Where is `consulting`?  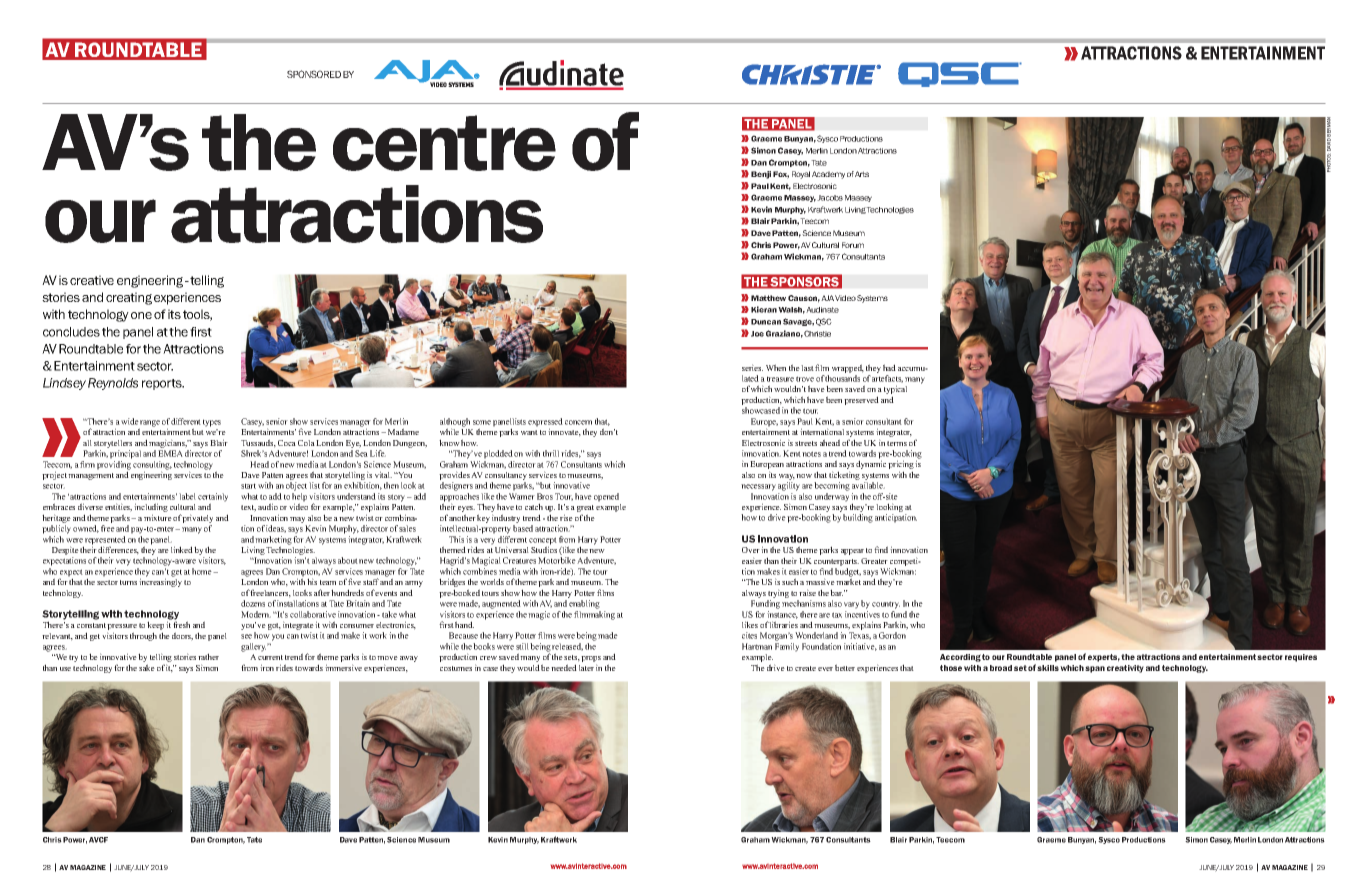 consulting is located at coordinates (152, 466).
